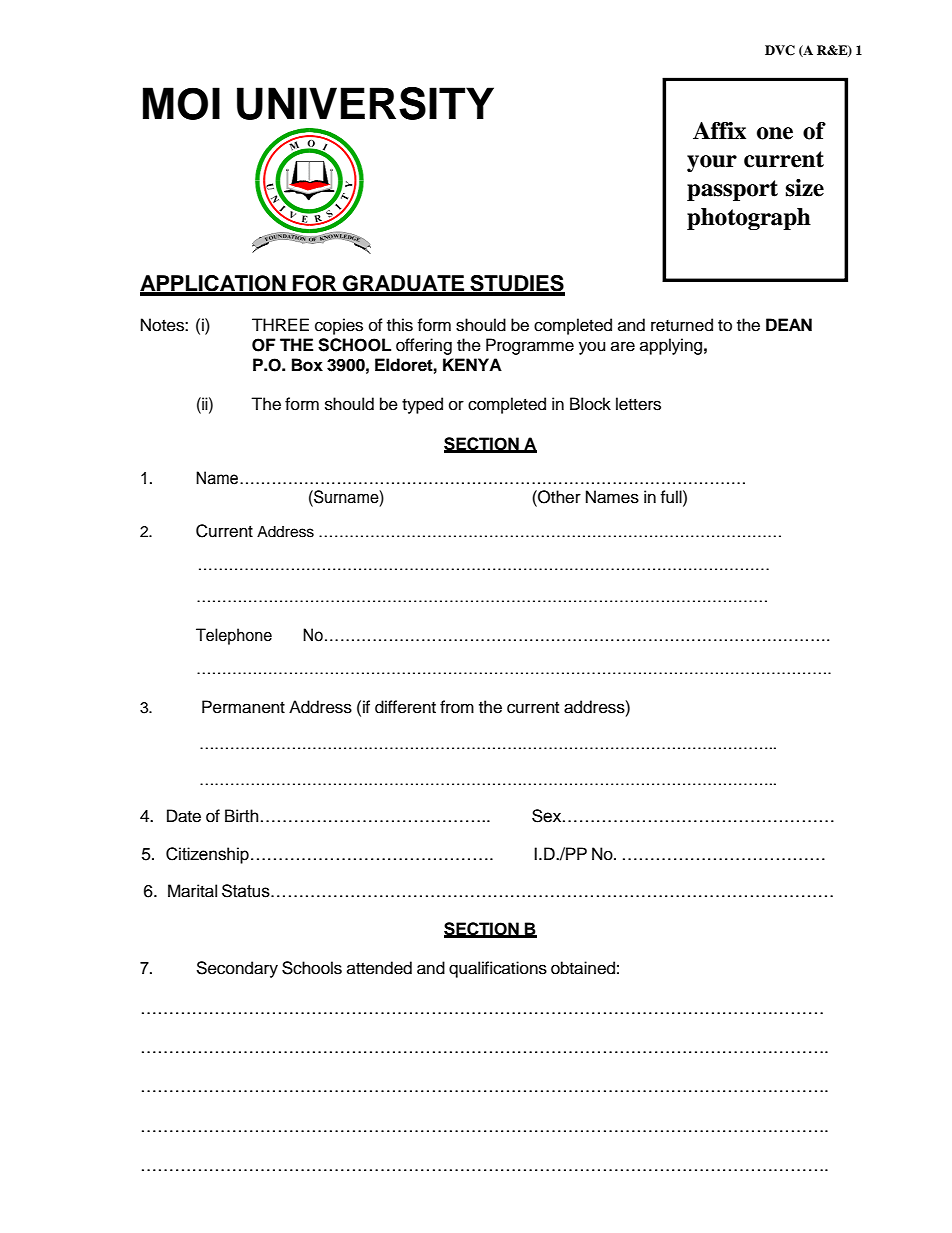  I want to click on DVC, so click(780, 50).
